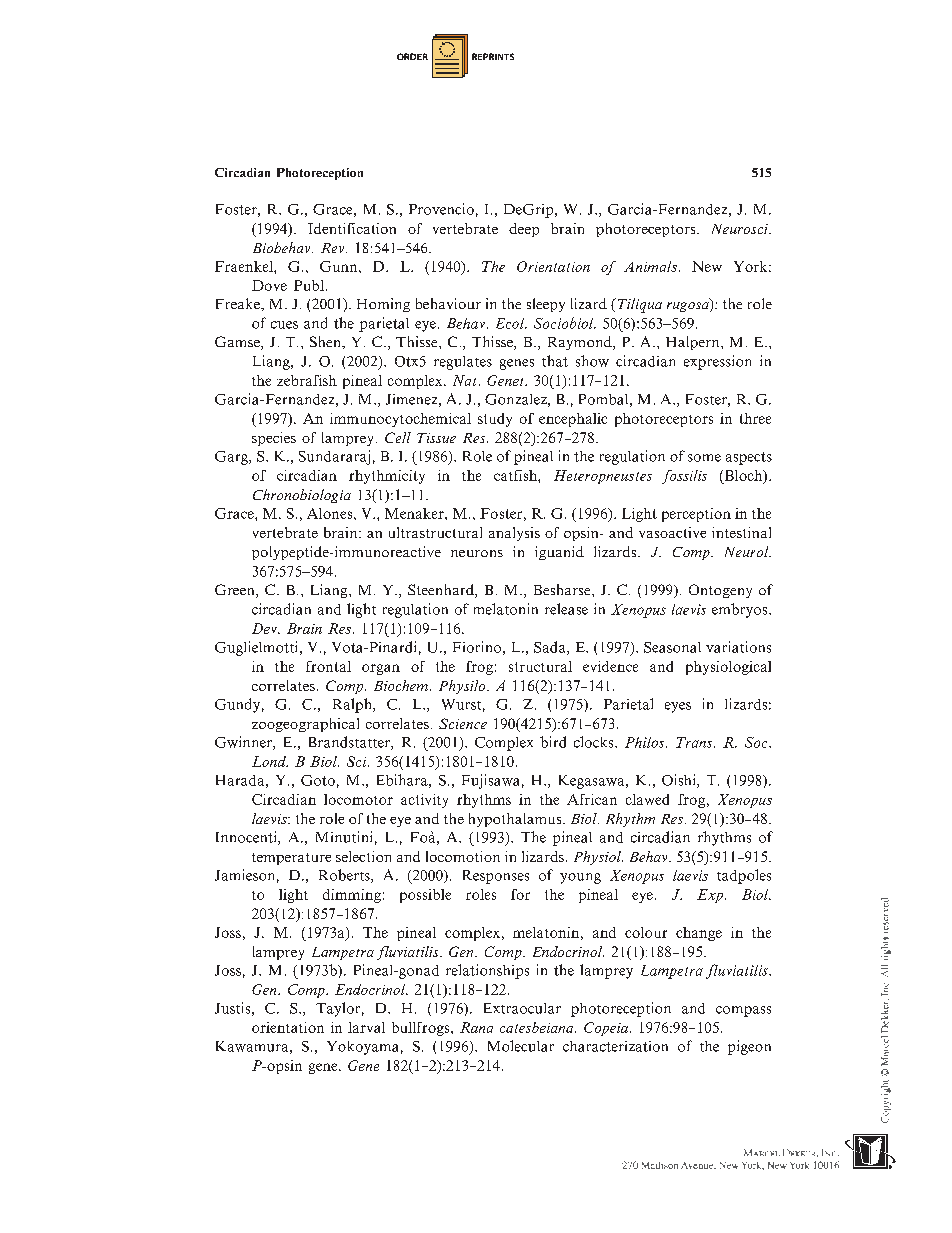 The image size is (952, 1233). I want to click on Rana, so click(476, 1027).
